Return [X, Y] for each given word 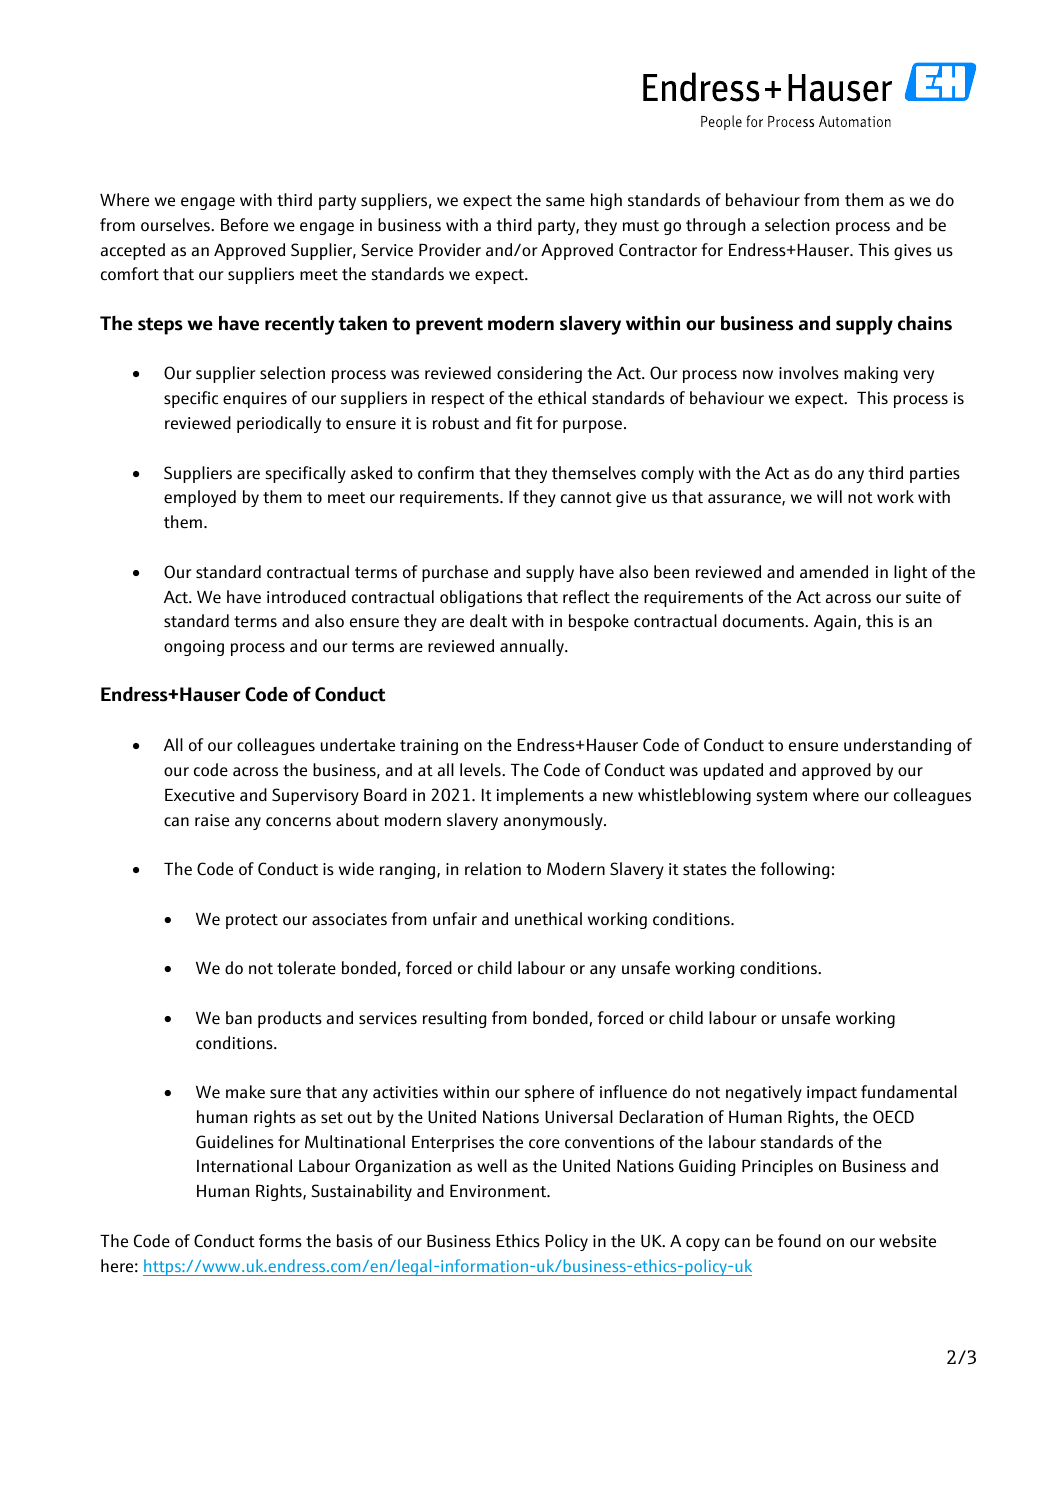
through [716, 226]
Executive [200, 795]
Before [244, 225]
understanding [897, 746]
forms [280, 1241]
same [565, 202]
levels [481, 770]
